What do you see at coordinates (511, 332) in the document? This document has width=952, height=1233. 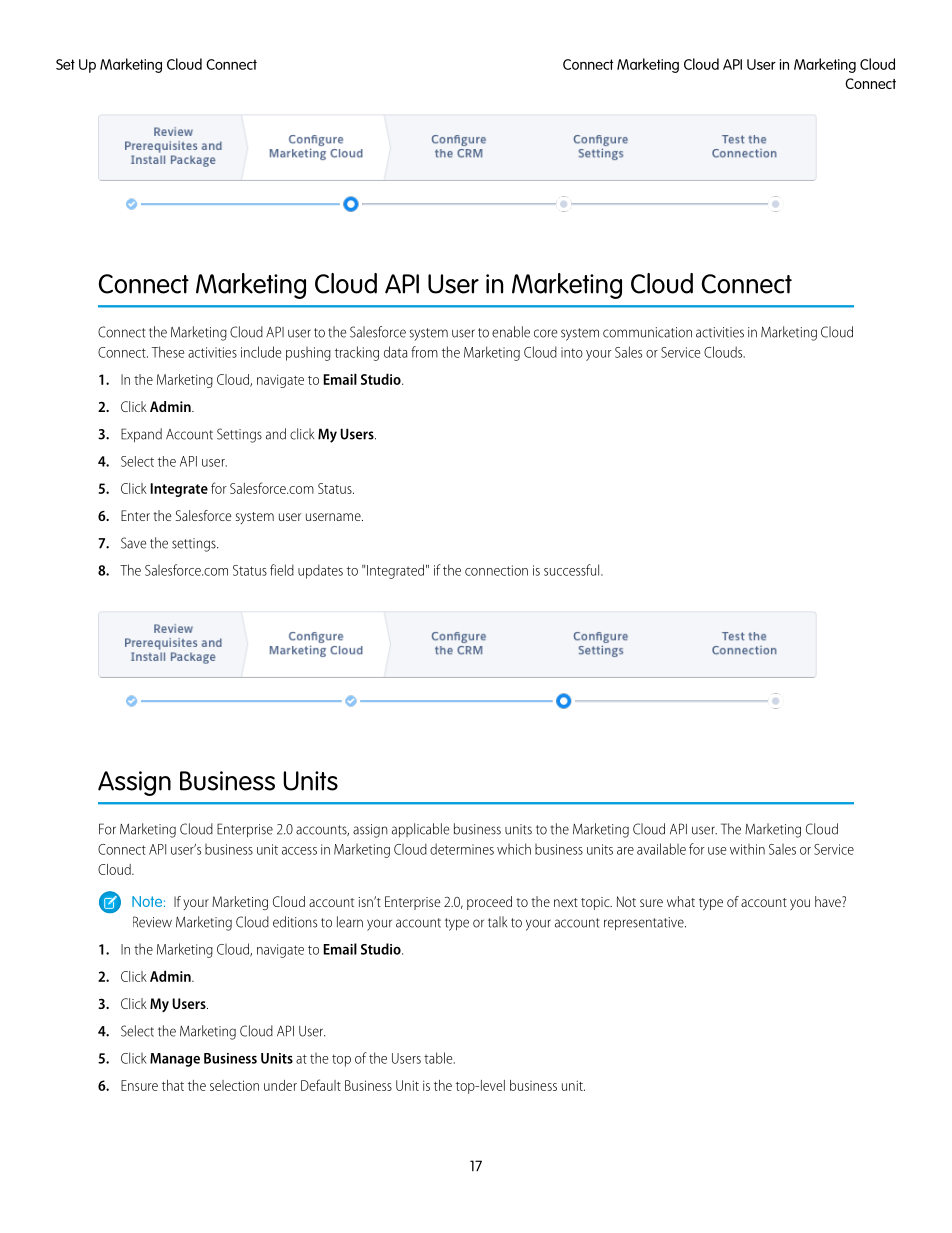 I see `enable` at bounding box center [511, 332].
